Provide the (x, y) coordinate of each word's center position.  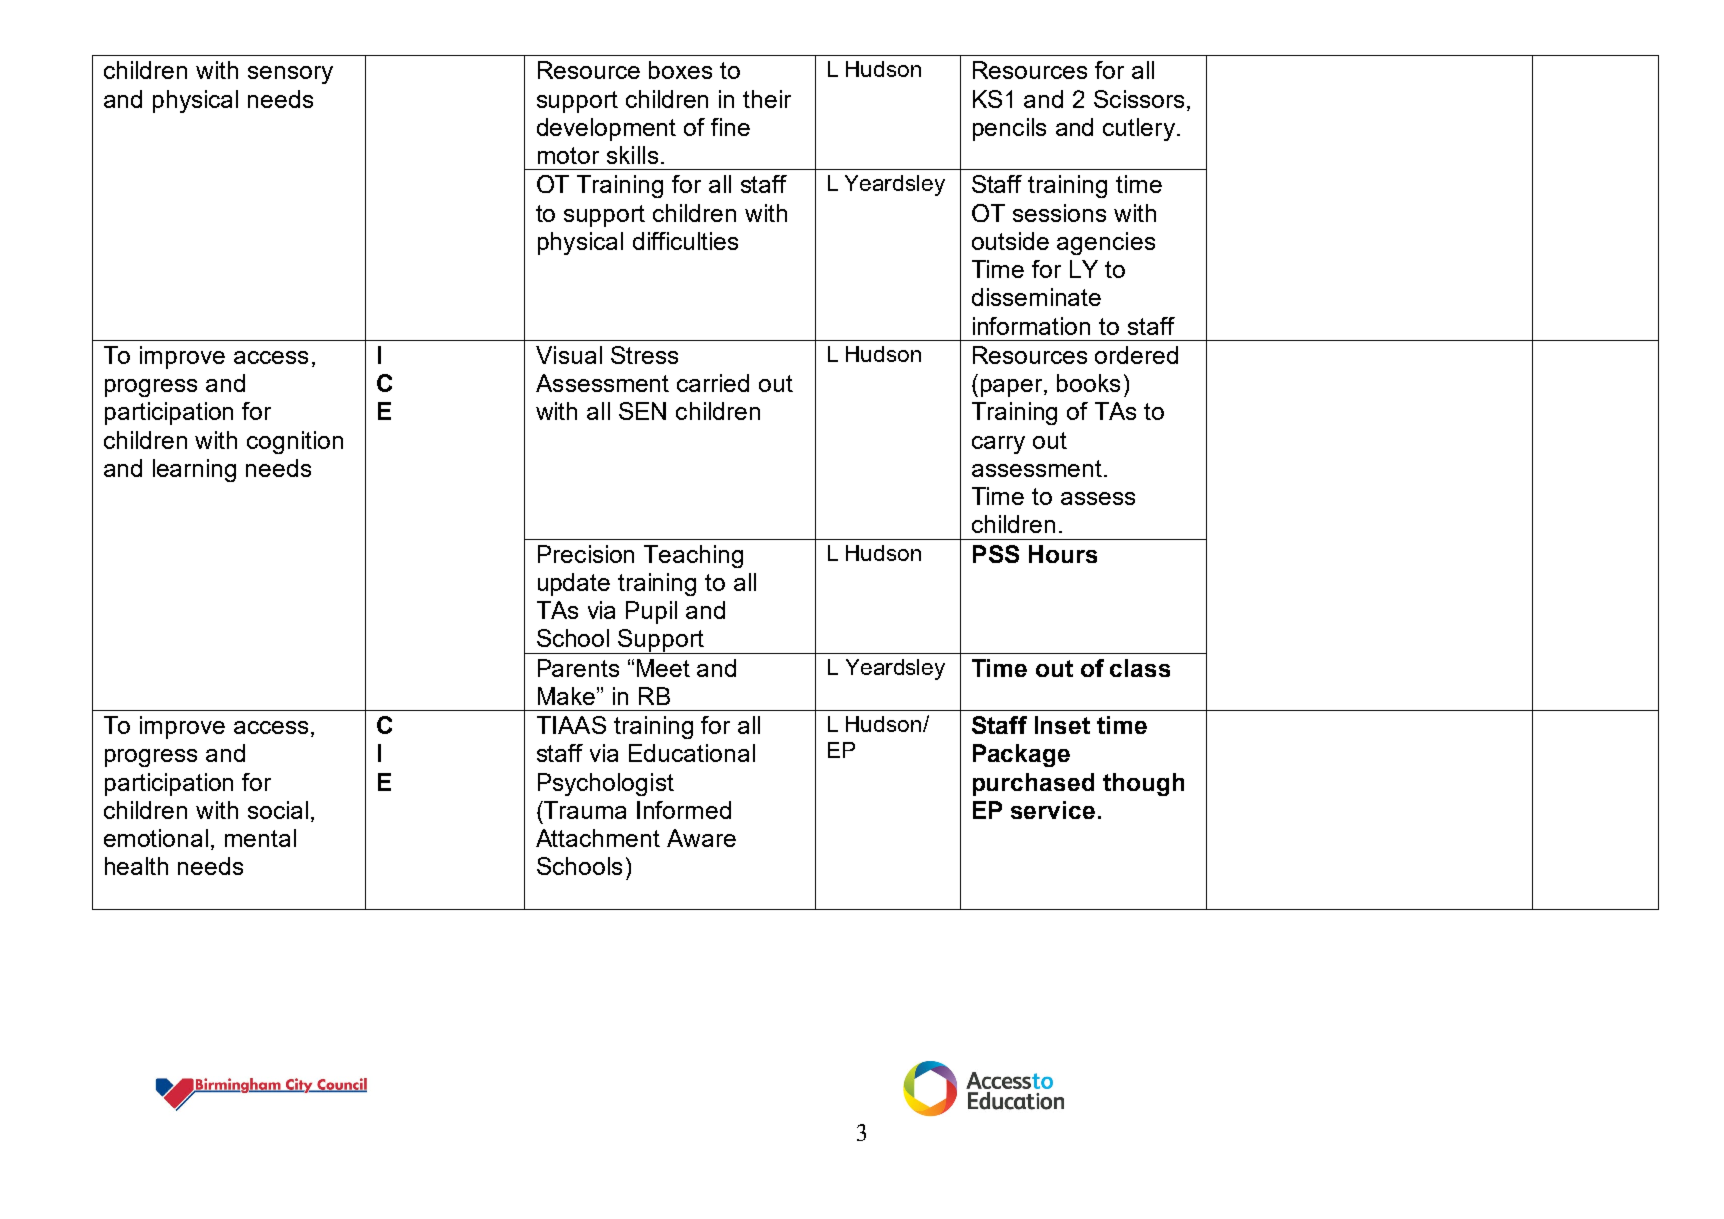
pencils (1009, 129)
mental (260, 838)
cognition (295, 442)
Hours (1063, 554)
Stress (644, 355)
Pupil (651, 612)
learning (194, 470)
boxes (680, 70)
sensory (290, 75)
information (1031, 326)
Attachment (598, 838)
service (1053, 810)
